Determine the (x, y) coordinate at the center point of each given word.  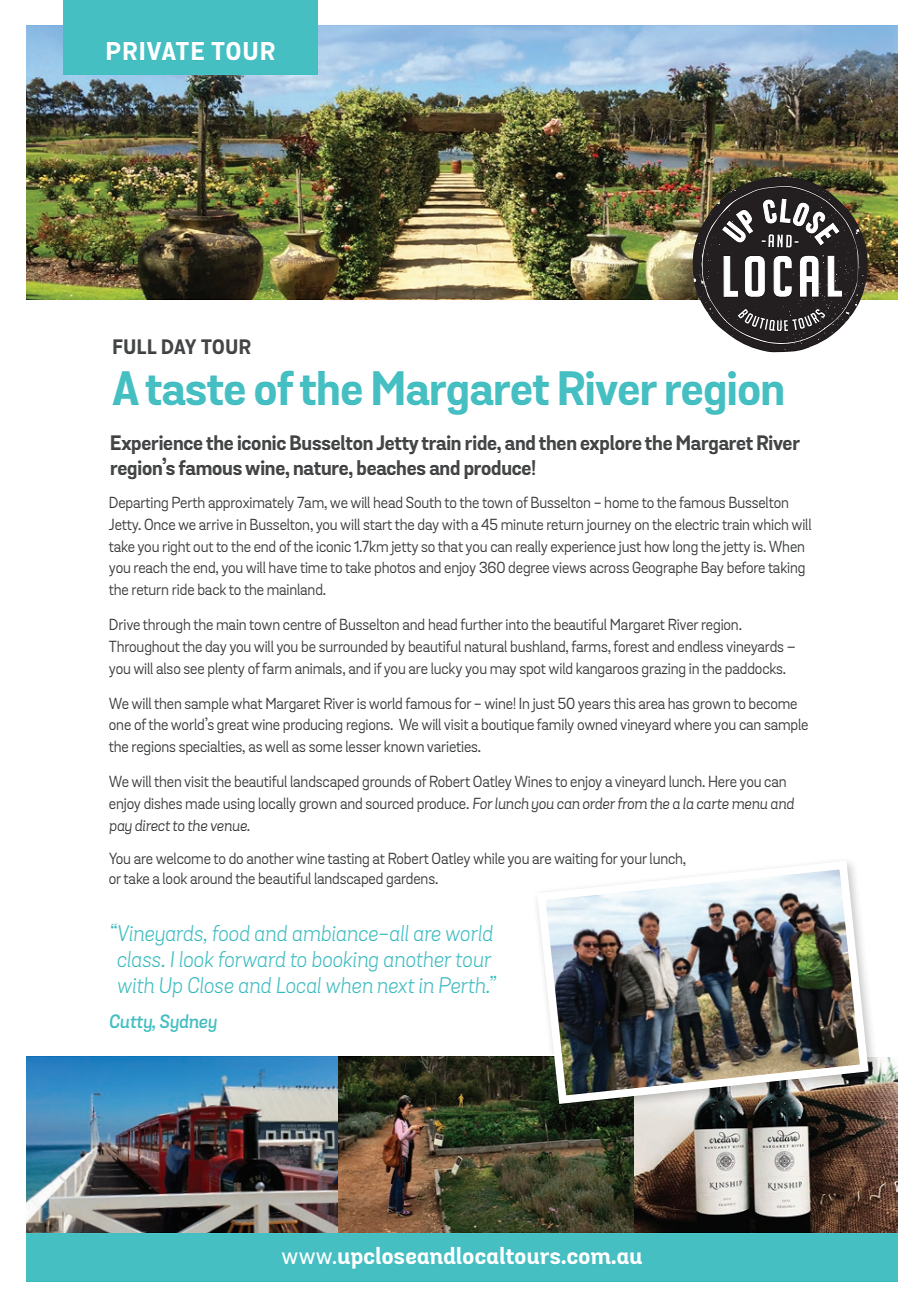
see (194, 670)
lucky (446, 669)
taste (195, 390)
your (633, 862)
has (678, 703)
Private (155, 51)
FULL (135, 346)
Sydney (188, 1023)
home (622, 502)
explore (611, 444)
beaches (391, 467)
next (396, 986)
